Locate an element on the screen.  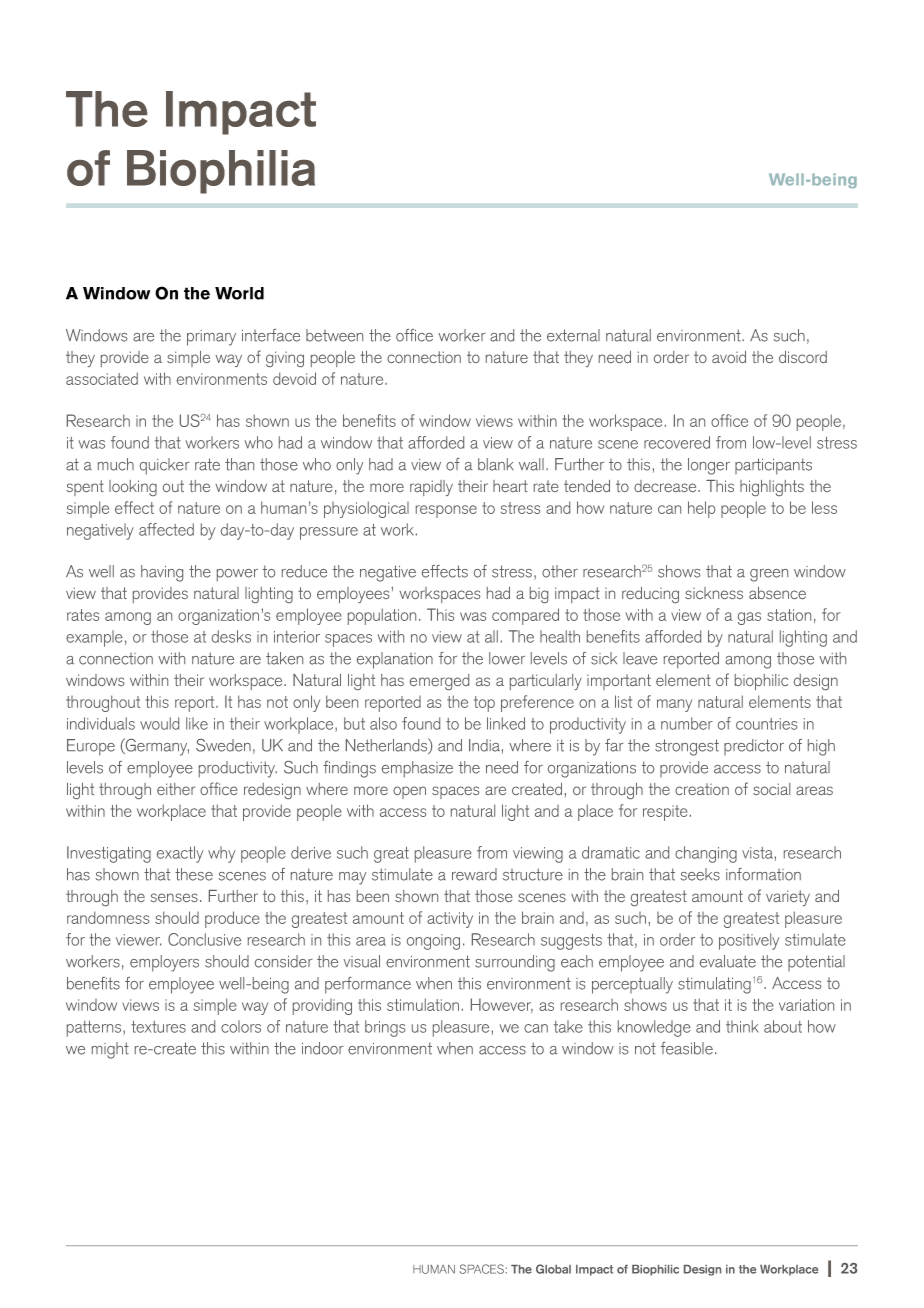
would is located at coordinates (159, 723).
